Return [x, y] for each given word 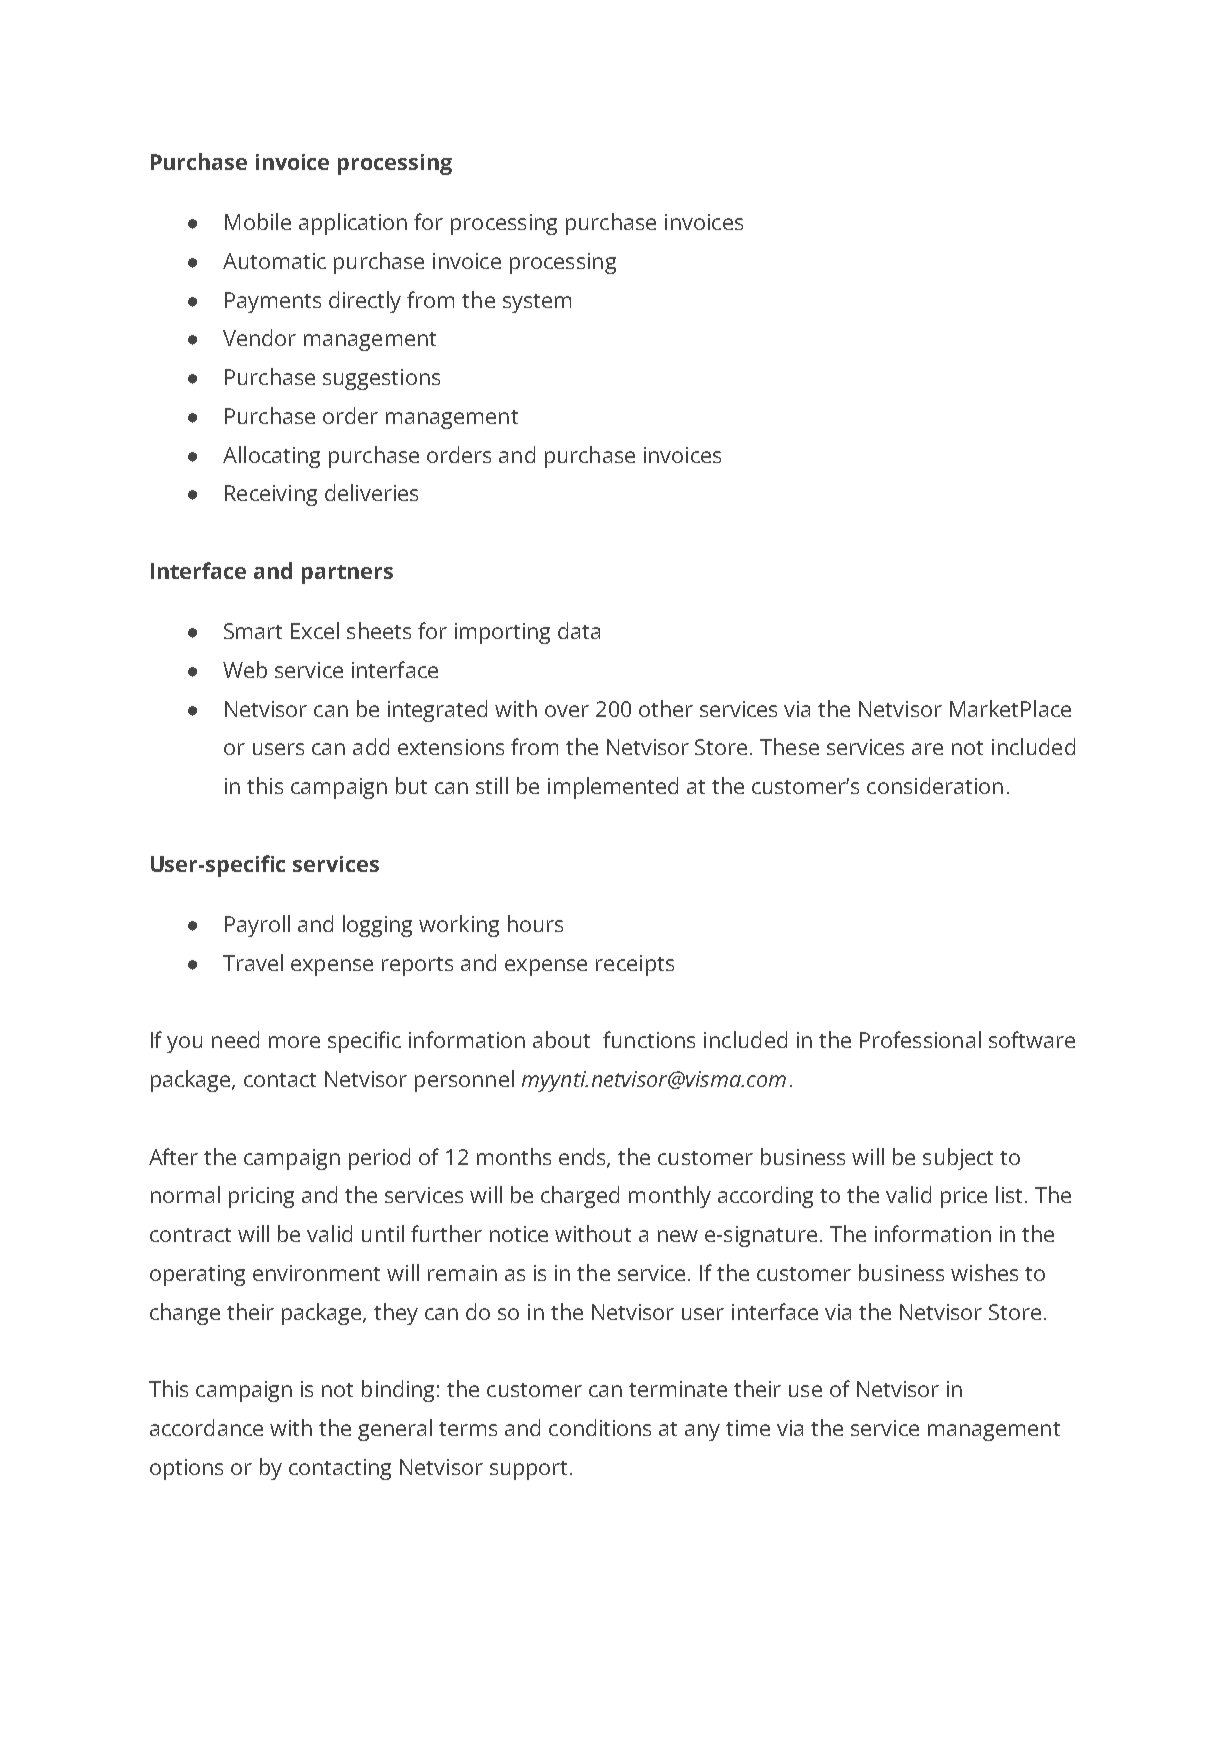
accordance [206, 1427]
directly [365, 302]
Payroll [257, 926]
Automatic [274, 261]
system [537, 303]
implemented [613, 788]
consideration [935, 785]
